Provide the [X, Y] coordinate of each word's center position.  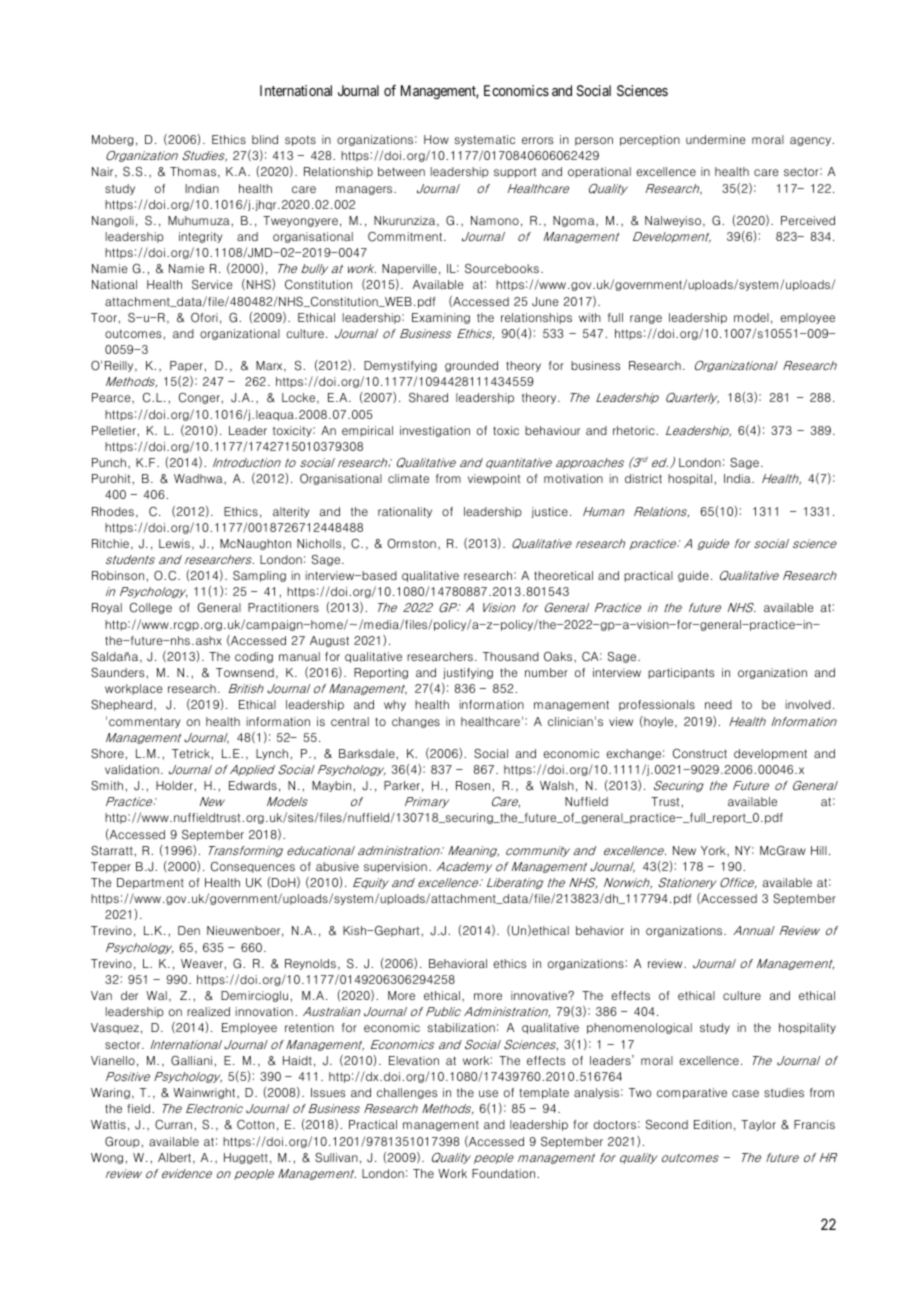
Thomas [193, 171]
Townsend [245, 672]
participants [681, 673]
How [436, 139]
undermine [716, 139]
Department [150, 883]
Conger [200, 398]
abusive [337, 866]
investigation [435, 431]
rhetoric [635, 430]
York [714, 851]
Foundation [505, 1173]
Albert [176, 1158]
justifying [468, 673]
